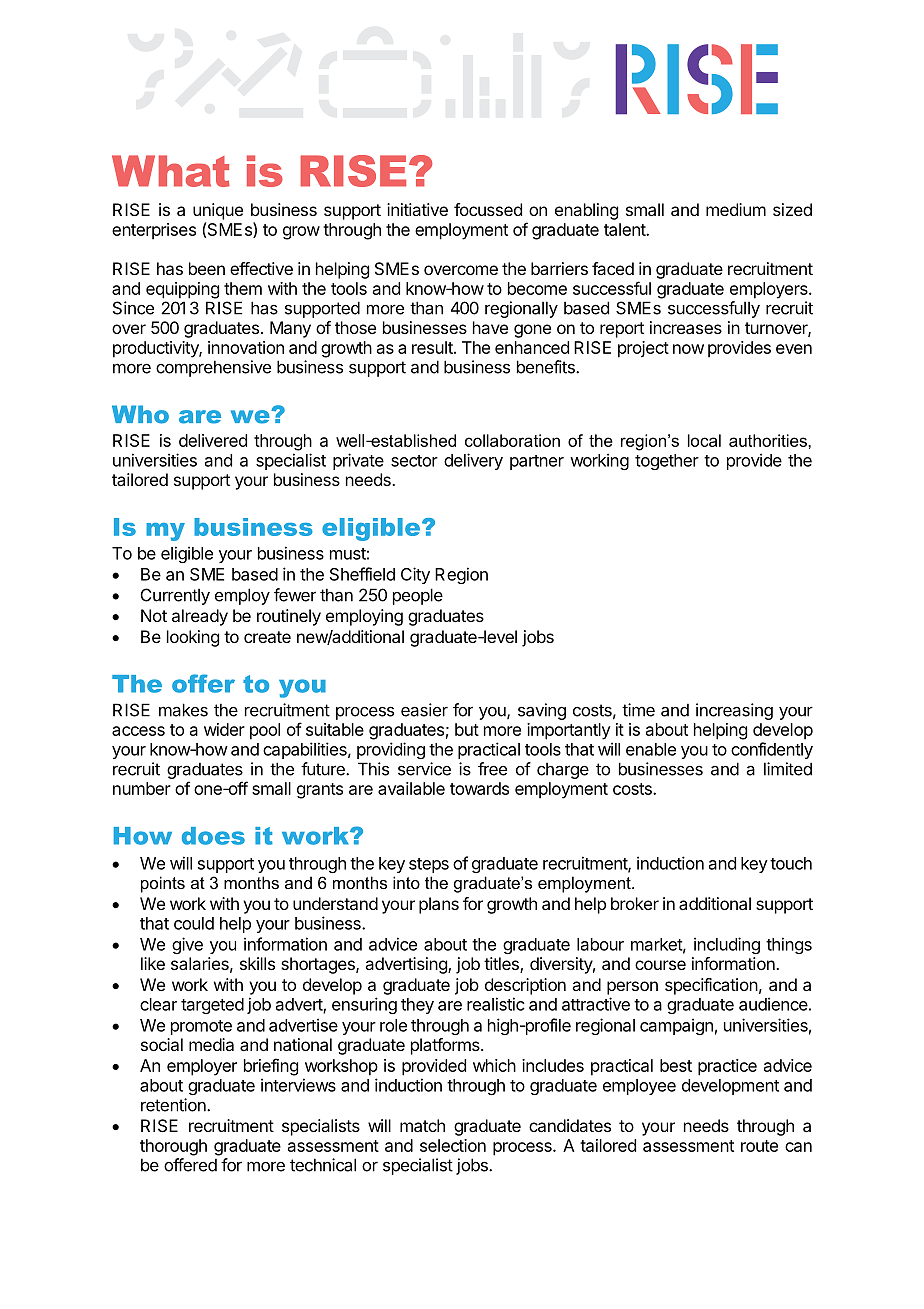 This page has width=924, height=1309. Describe the element at coordinates (759, 1146) in the page. I see `route` at that location.
